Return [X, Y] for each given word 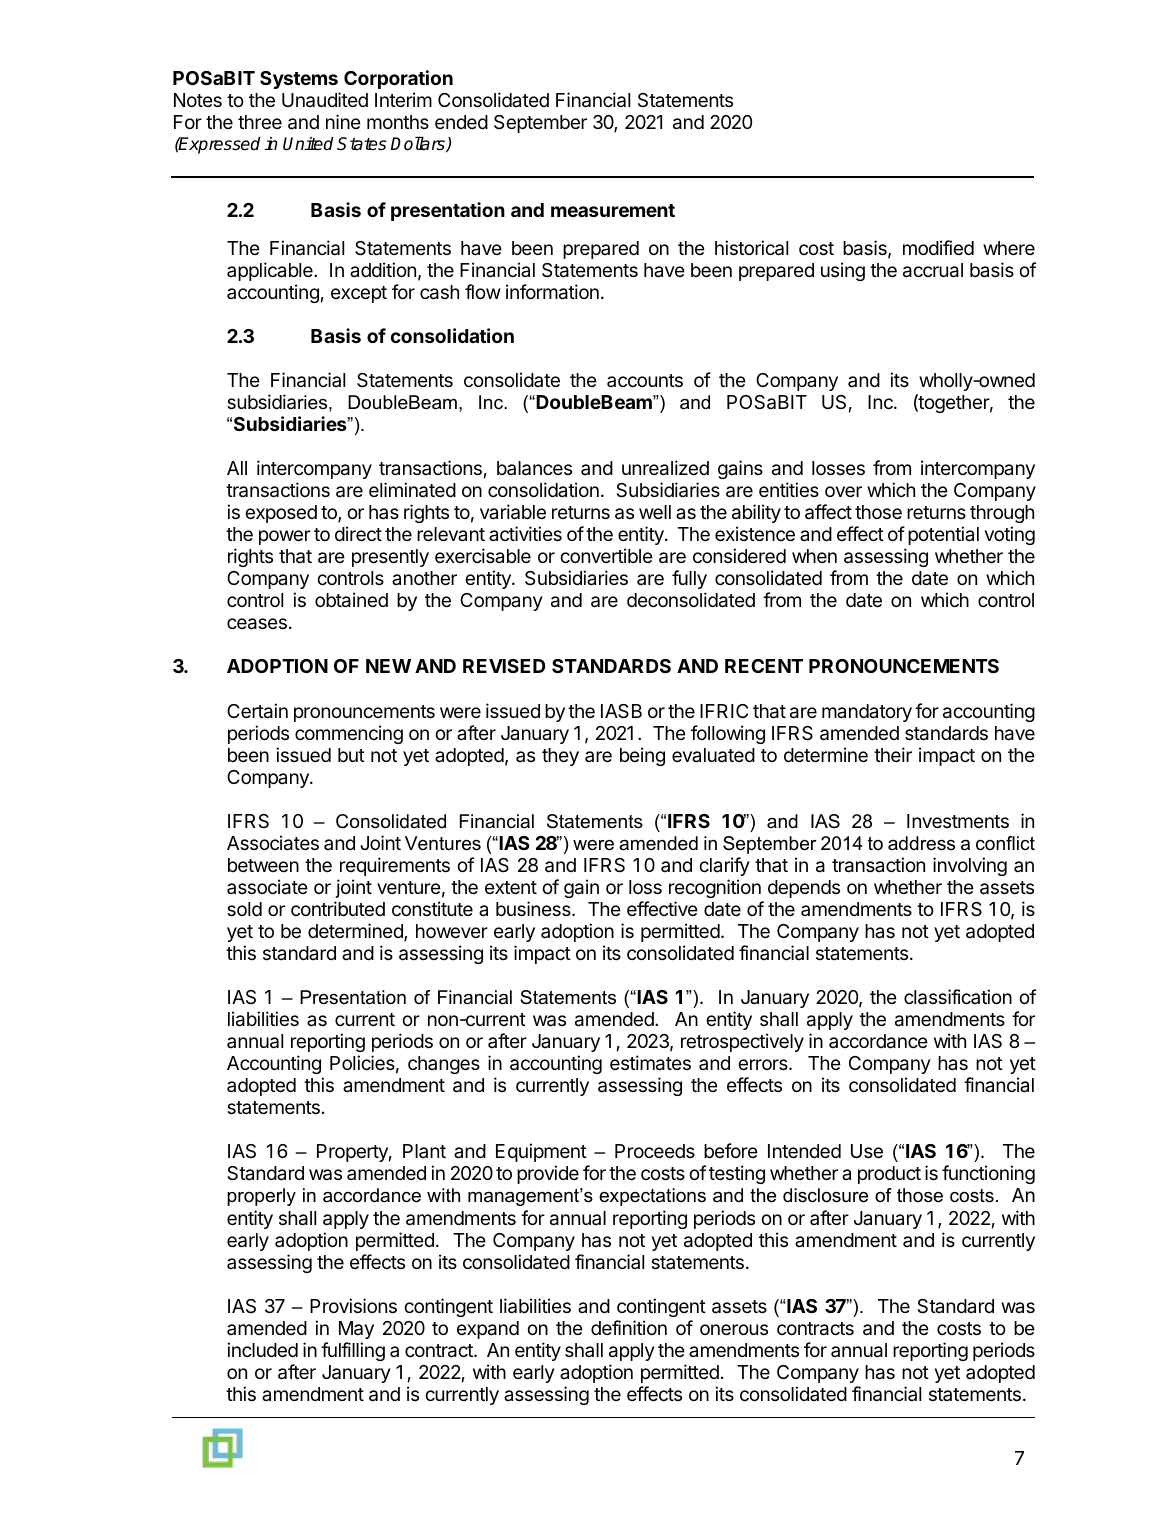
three [260, 122]
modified [938, 247]
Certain [257, 711]
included [262, 1349]
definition [629, 1327]
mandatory [867, 713]
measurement [613, 210]
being [642, 756]
